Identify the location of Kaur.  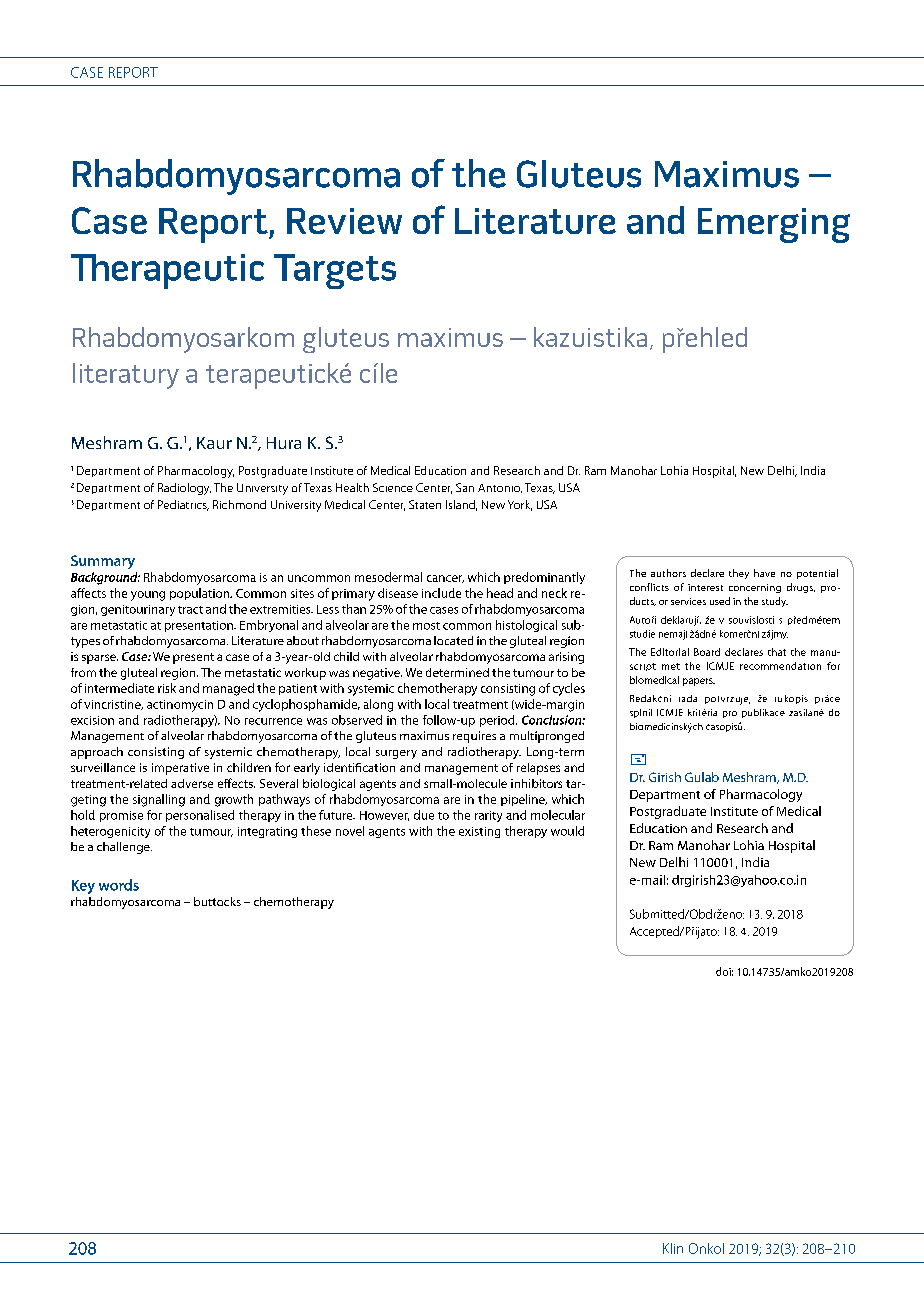
(214, 443).
